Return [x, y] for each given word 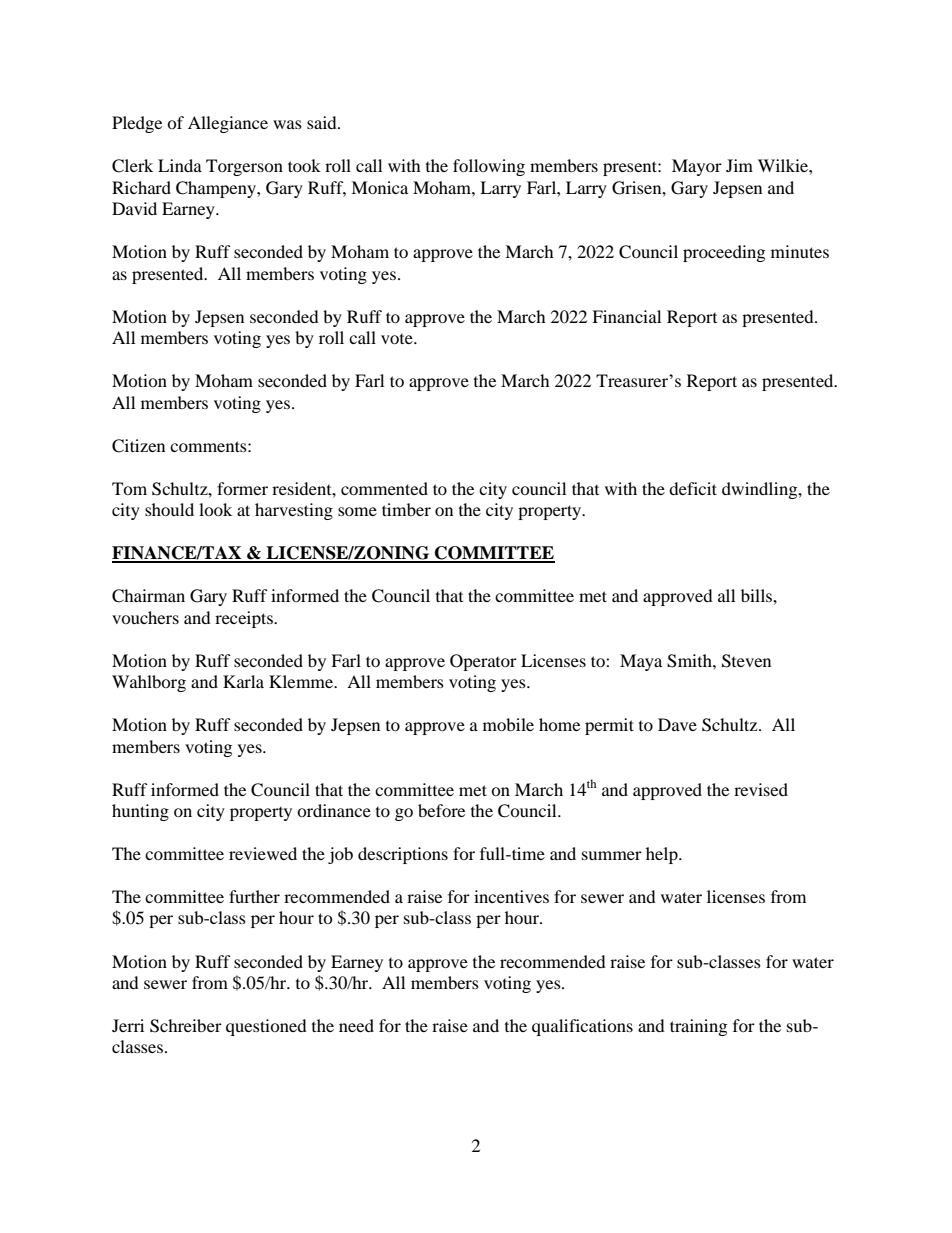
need [356, 1025]
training [698, 1027]
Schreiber [186, 1026]
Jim [739, 165]
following [489, 167]
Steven [746, 661]
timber [406, 509]
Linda [180, 165]
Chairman [148, 596]
